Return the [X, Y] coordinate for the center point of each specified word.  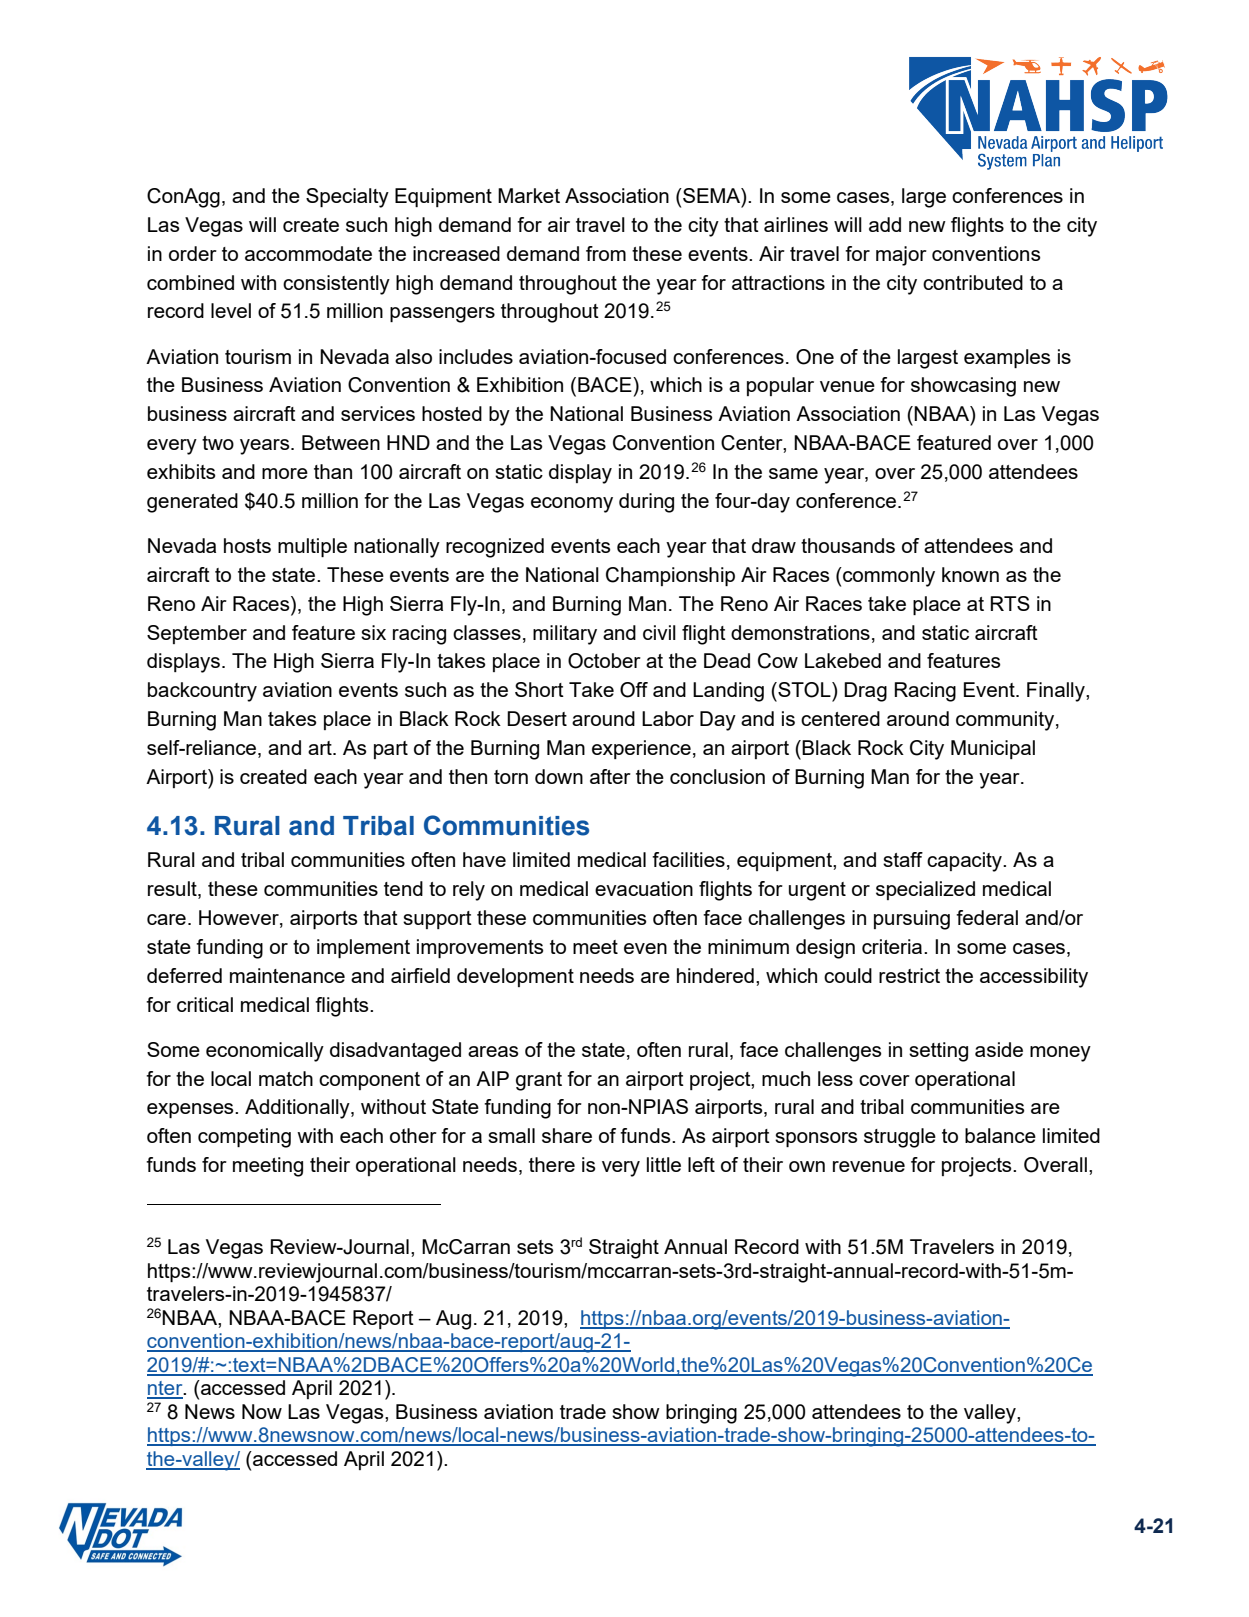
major [901, 256]
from [606, 253]
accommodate [308, 253]
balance [1000, 1135]
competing [244, 1138]
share [567, 1135]
